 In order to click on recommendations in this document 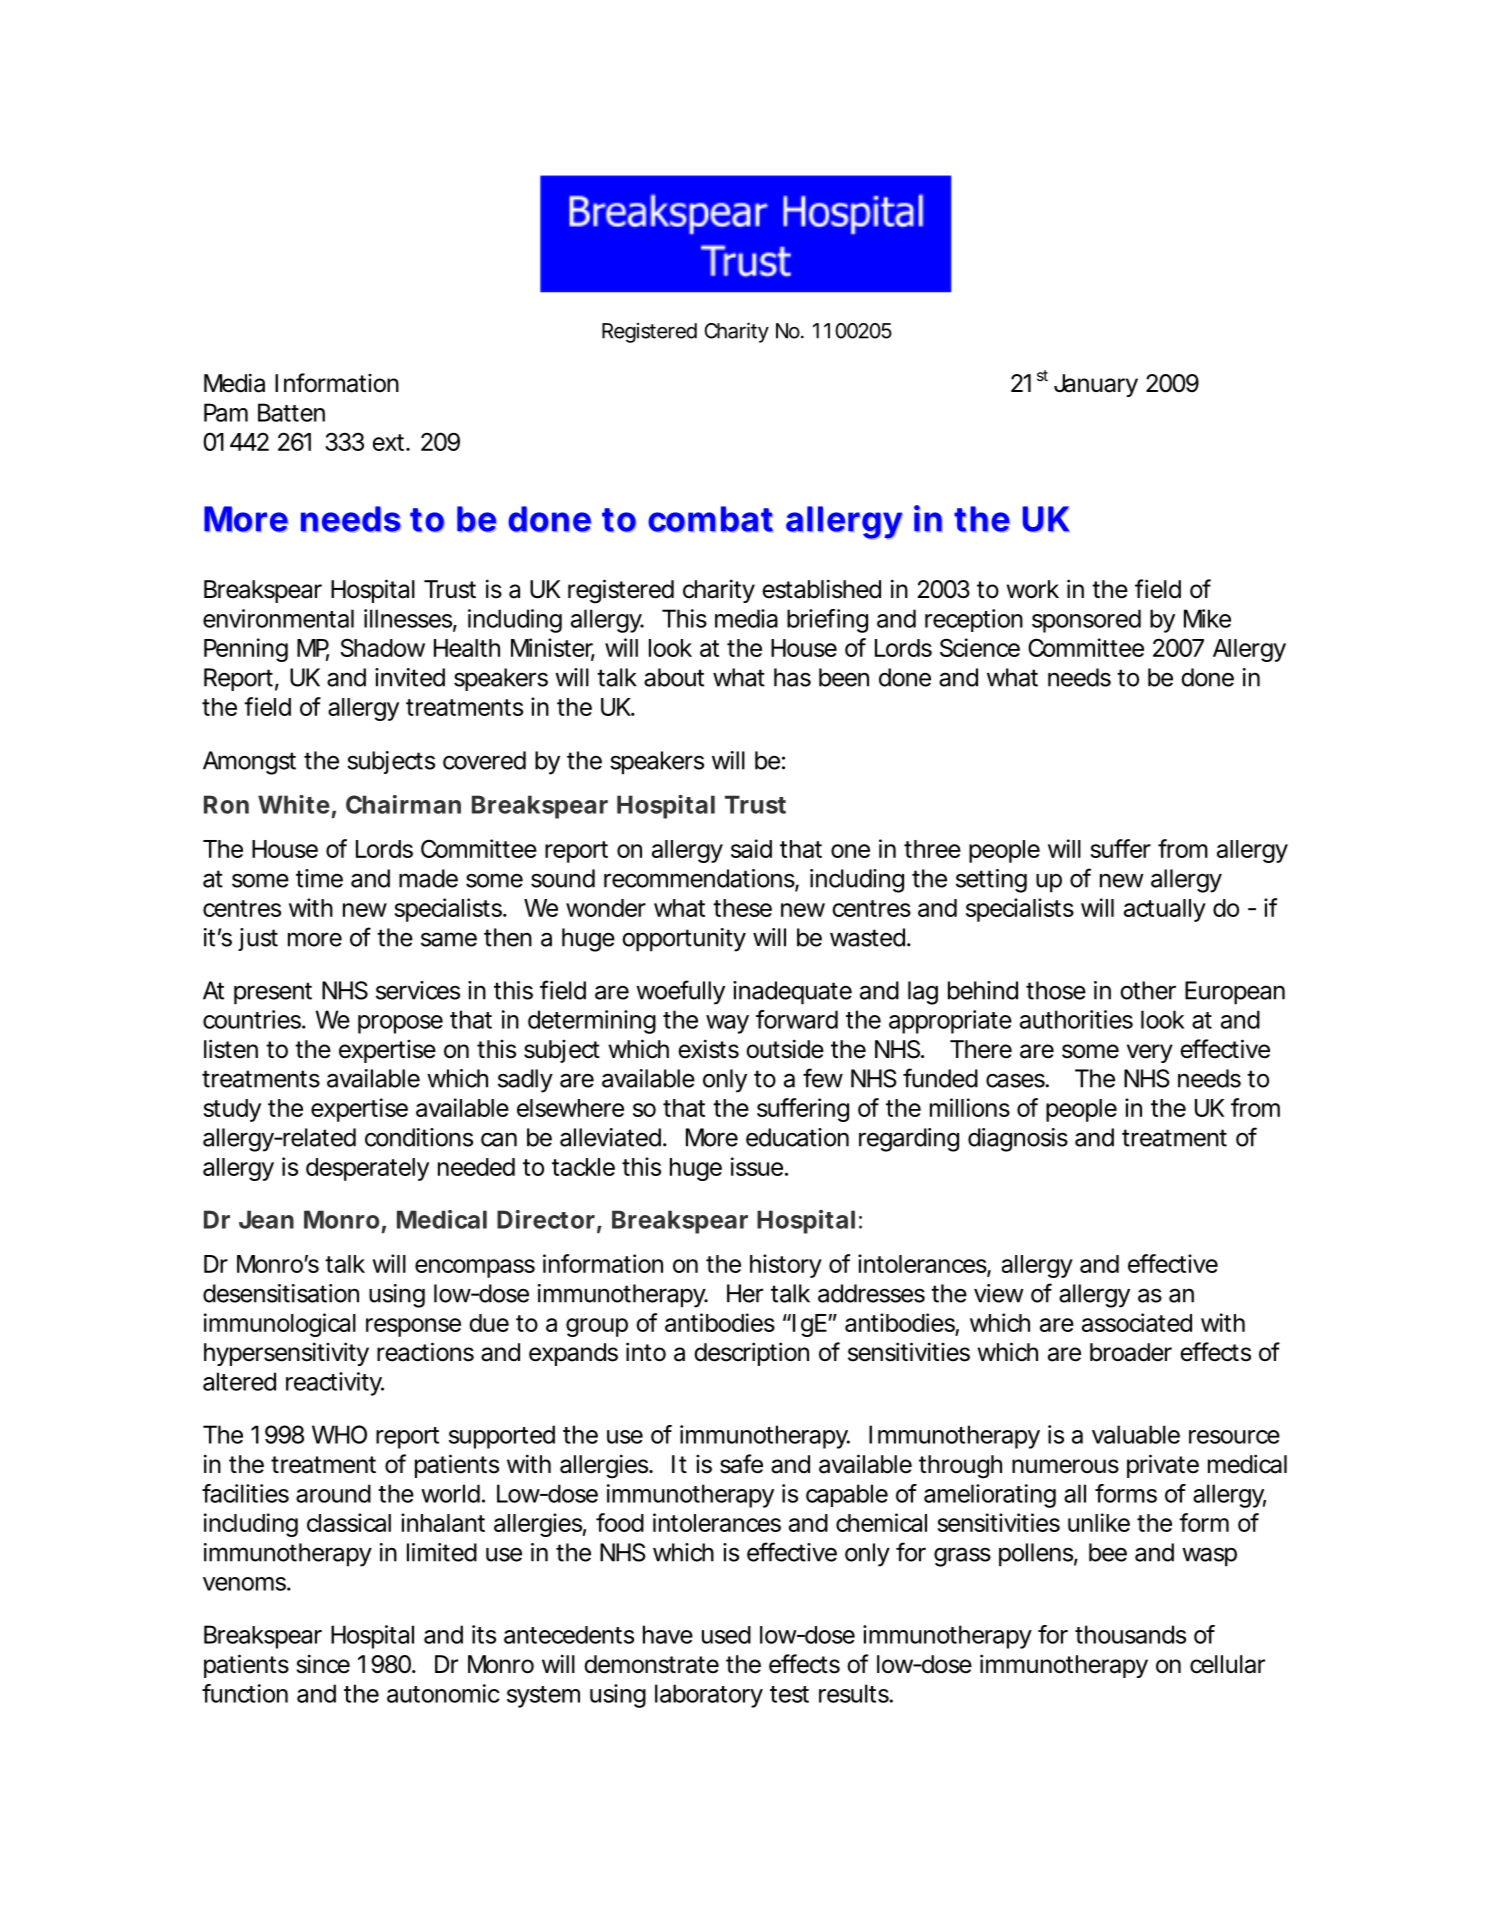, I will do `click(699, 878)`.
